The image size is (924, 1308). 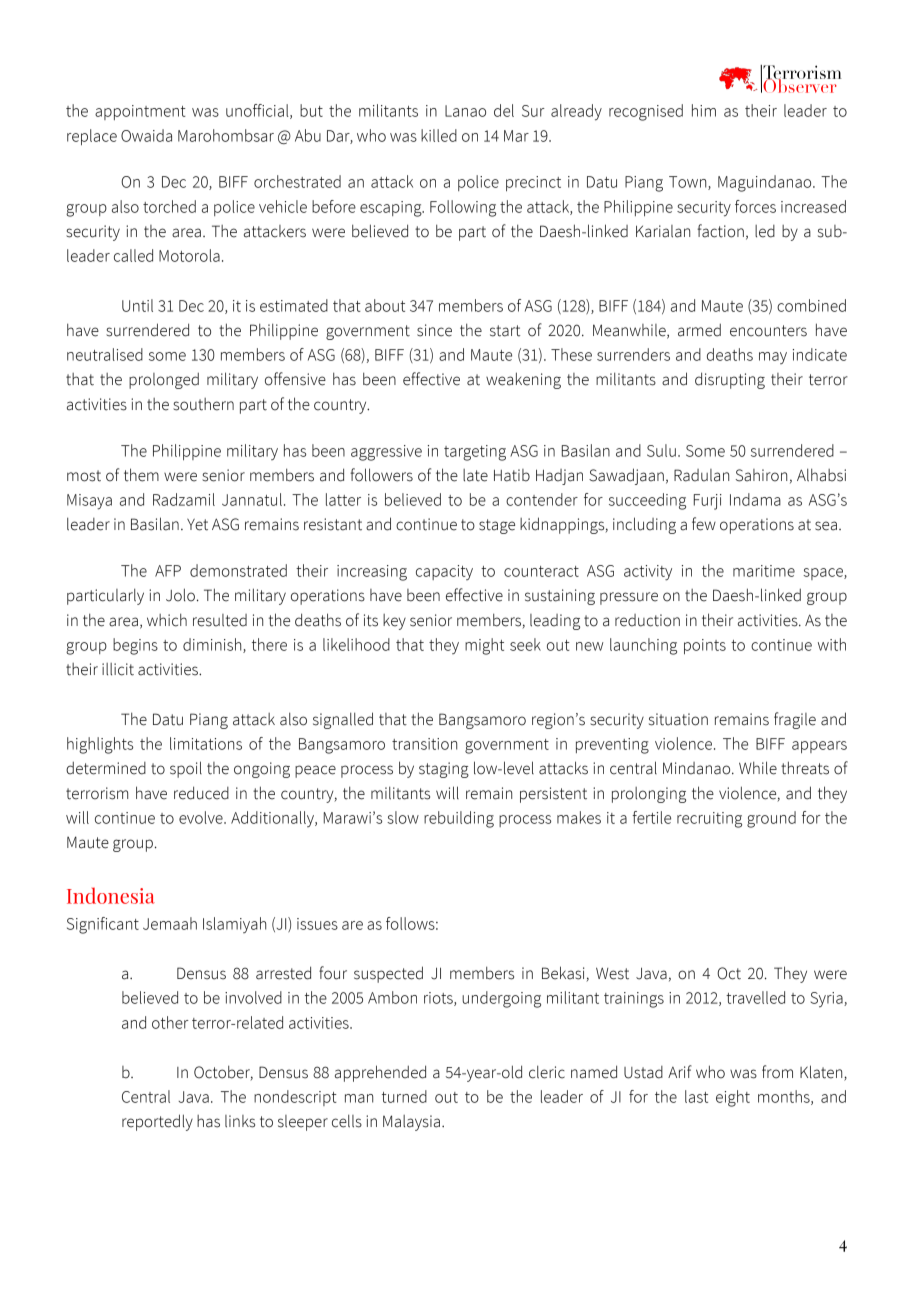 What do you see at coordinates (771, 819) in the page?
I see `ground` at bounding box center [771, 819].
